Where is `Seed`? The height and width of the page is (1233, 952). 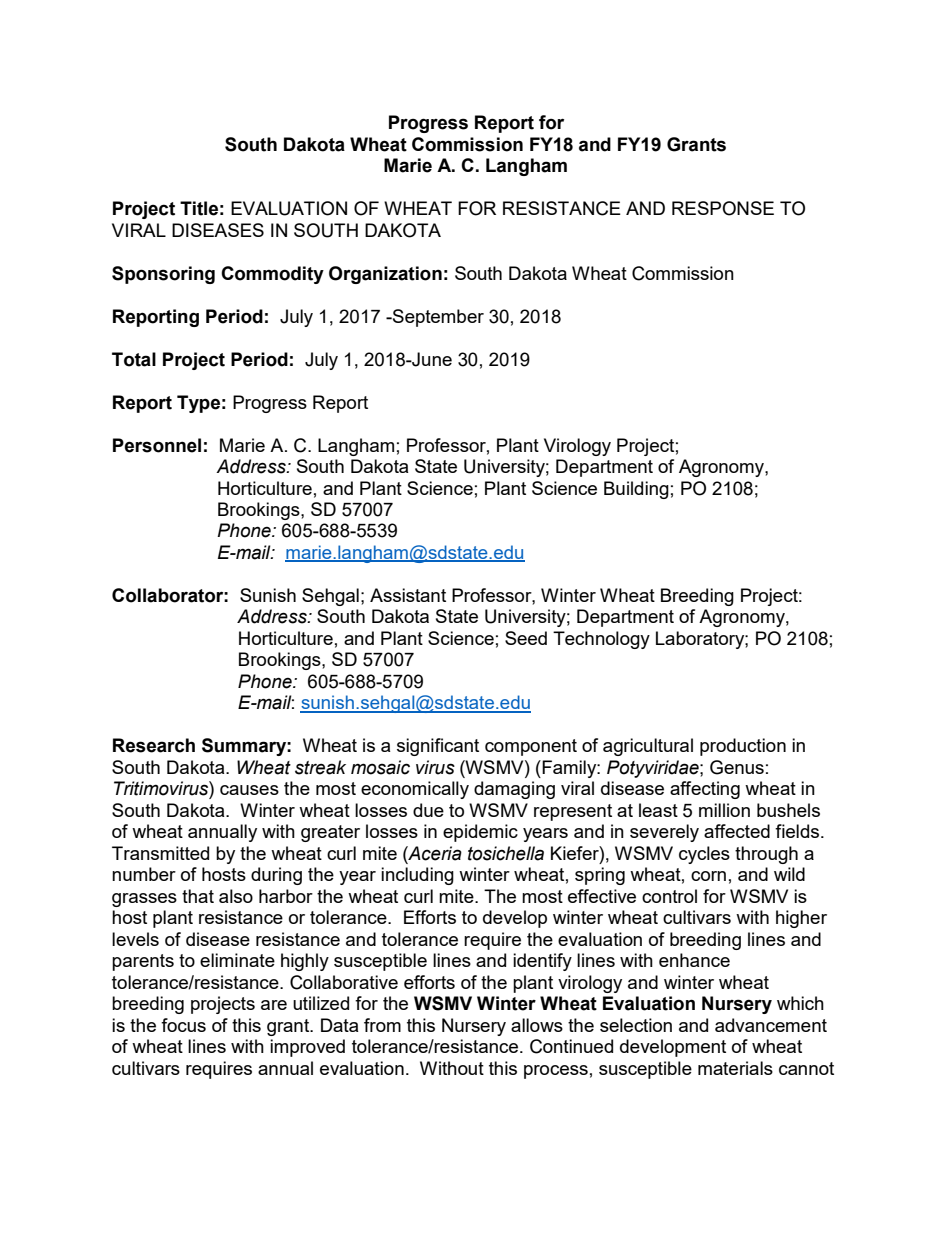
Seed is located at coordinates (526, 638).
